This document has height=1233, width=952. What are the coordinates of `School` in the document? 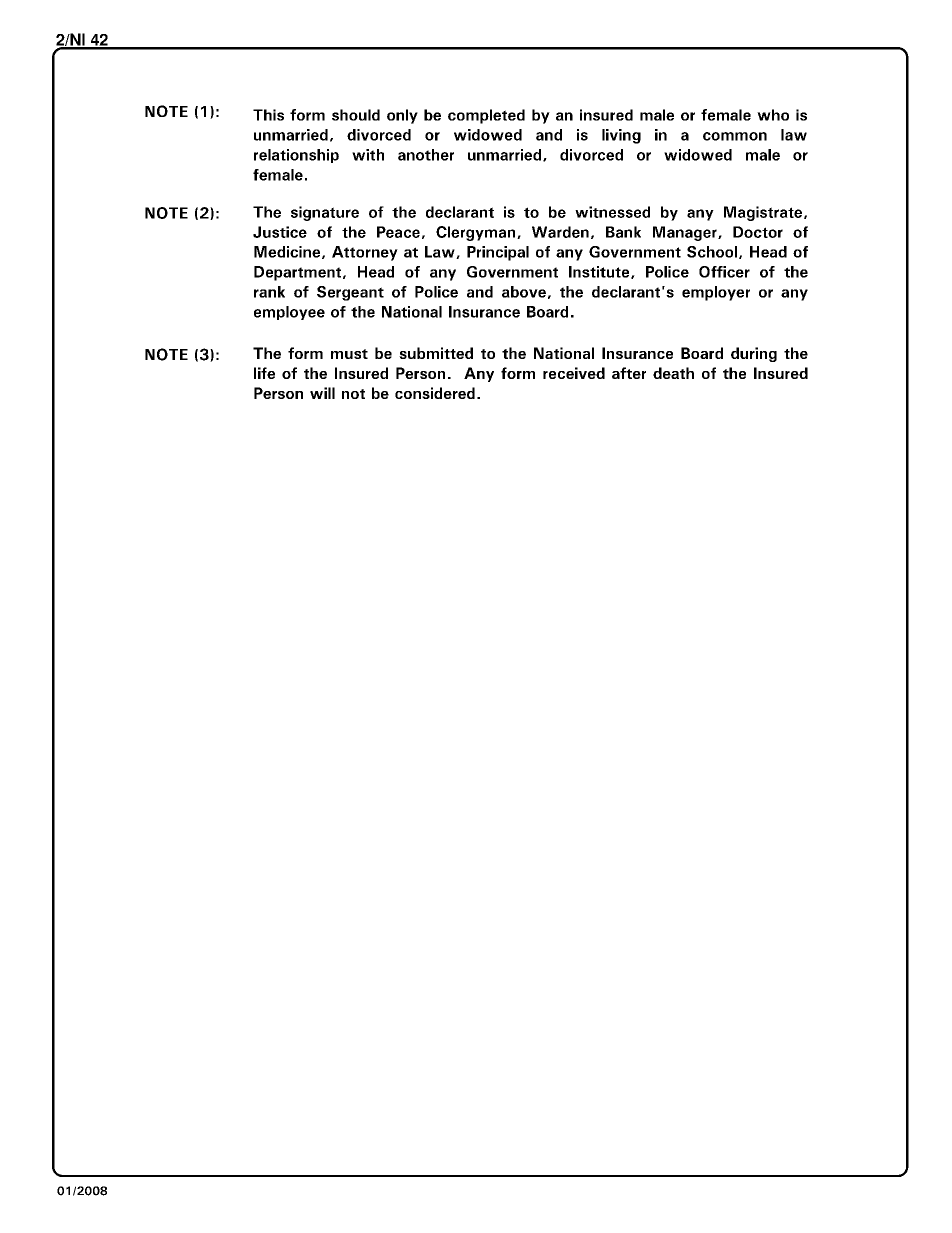 It's located at (712, 252).
